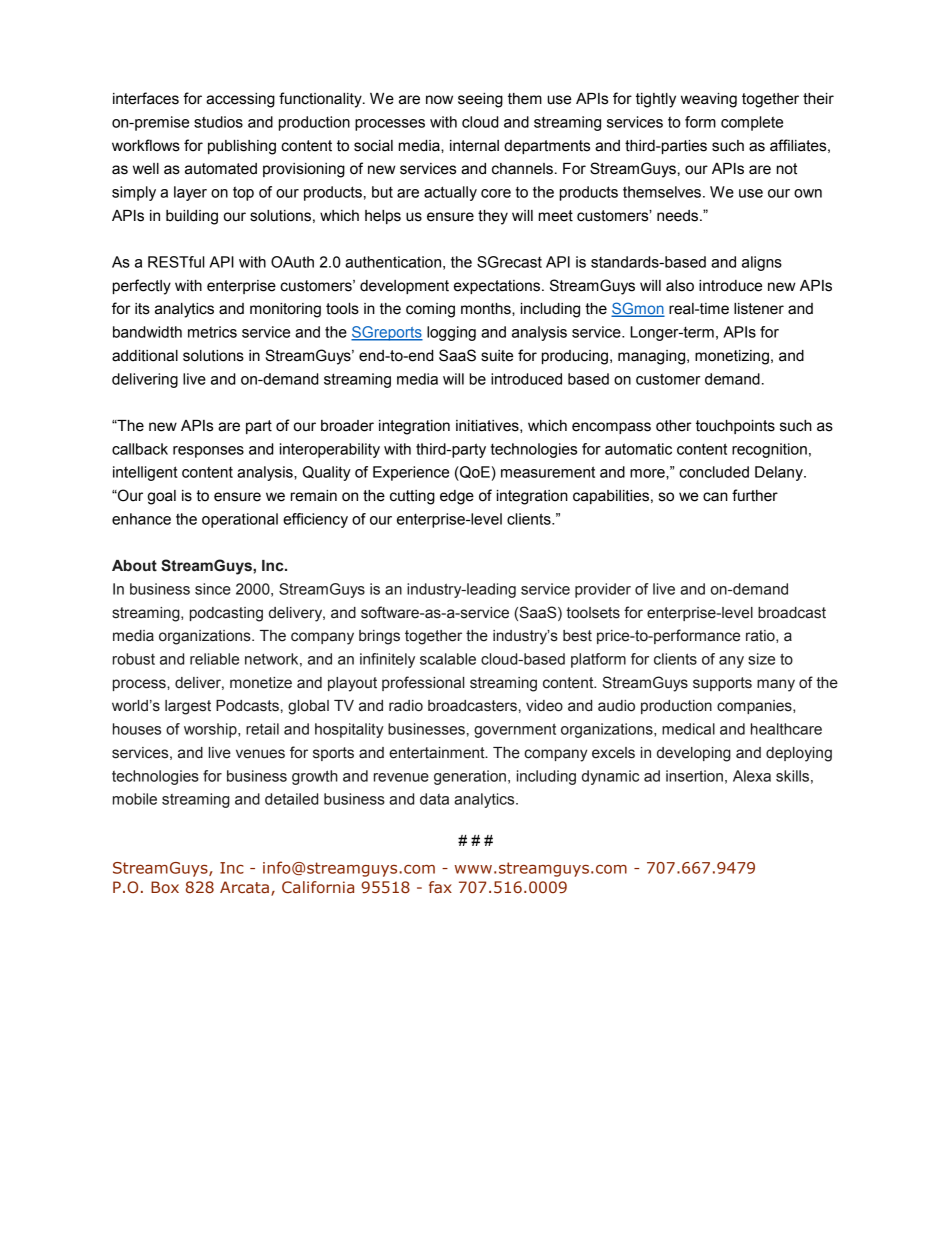 The height and width of the screenshot is (1233, 952). Describe the element at coordinates (752, 123) in the screenshot. I see `complete` at that location.
